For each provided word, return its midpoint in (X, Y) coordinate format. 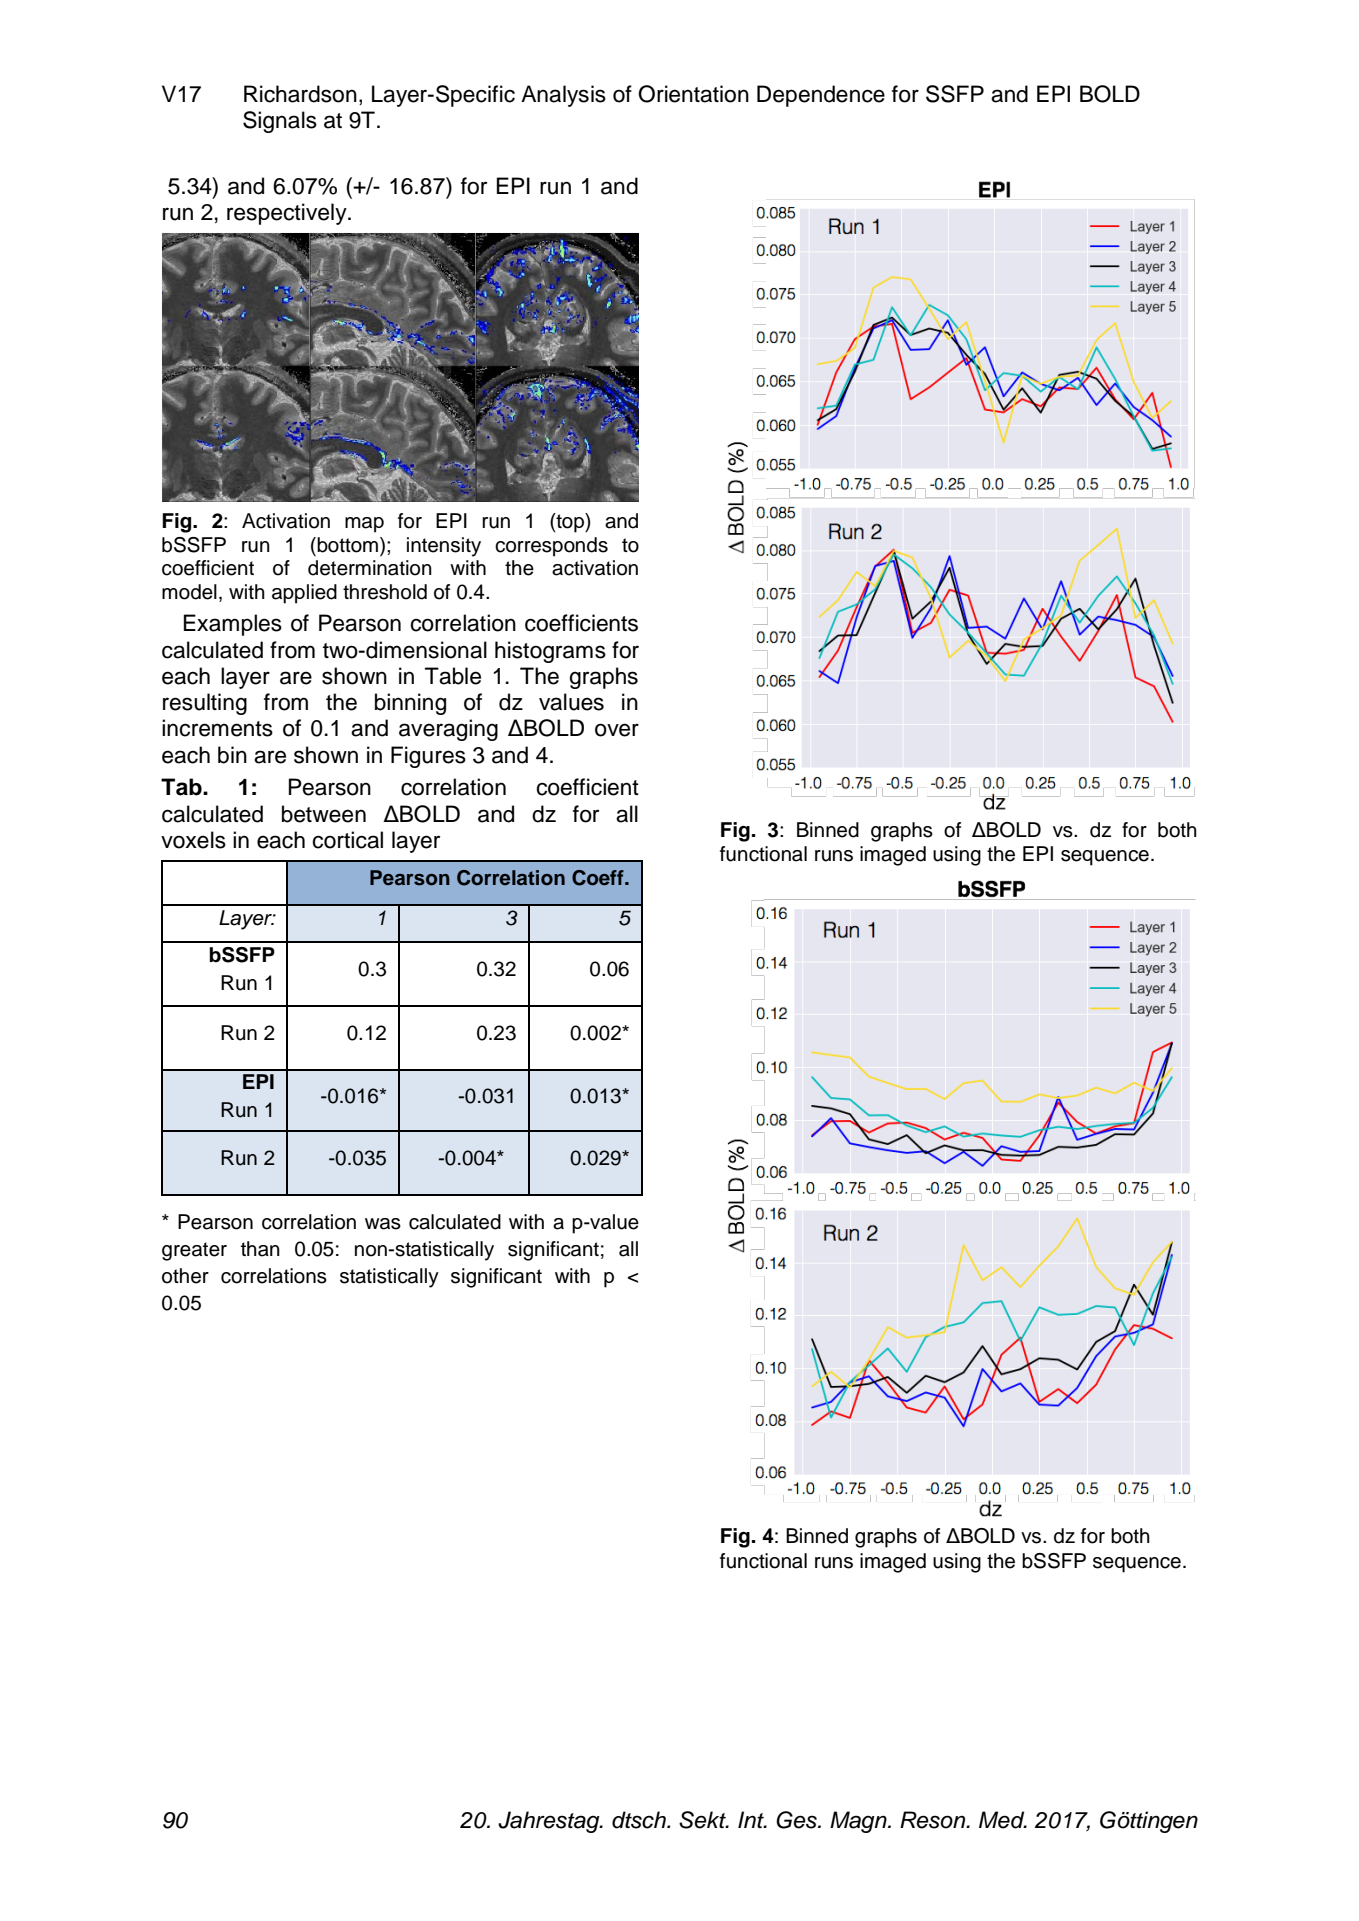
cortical (347, 840)
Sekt (703, 1820)
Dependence (821, 96)
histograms (550, 652)
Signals (280, 122)
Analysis (563, 96)
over (617, 730)
